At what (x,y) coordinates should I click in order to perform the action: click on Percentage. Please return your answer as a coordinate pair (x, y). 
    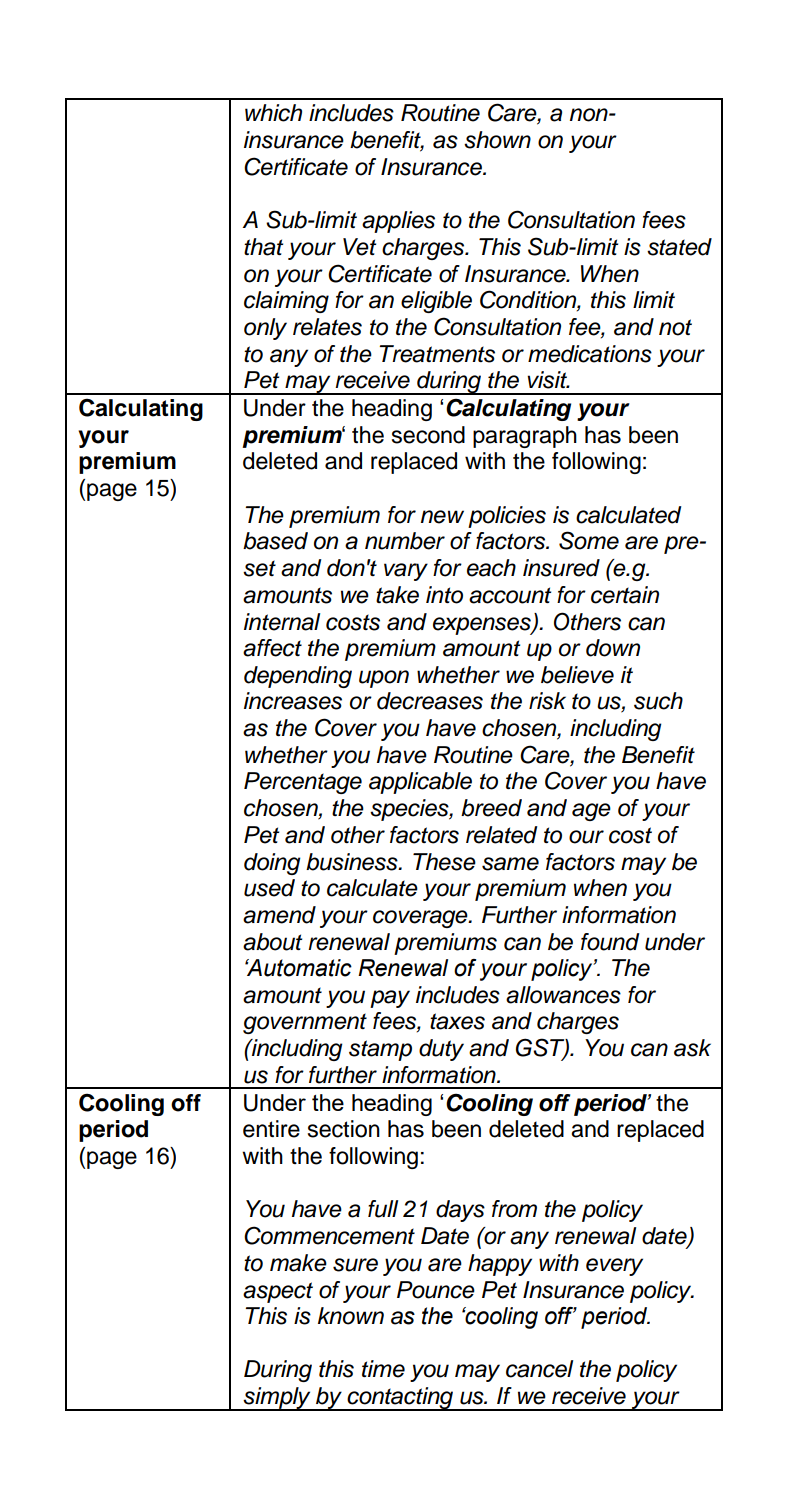
    Looking at the image, I should click on (303, 783).
